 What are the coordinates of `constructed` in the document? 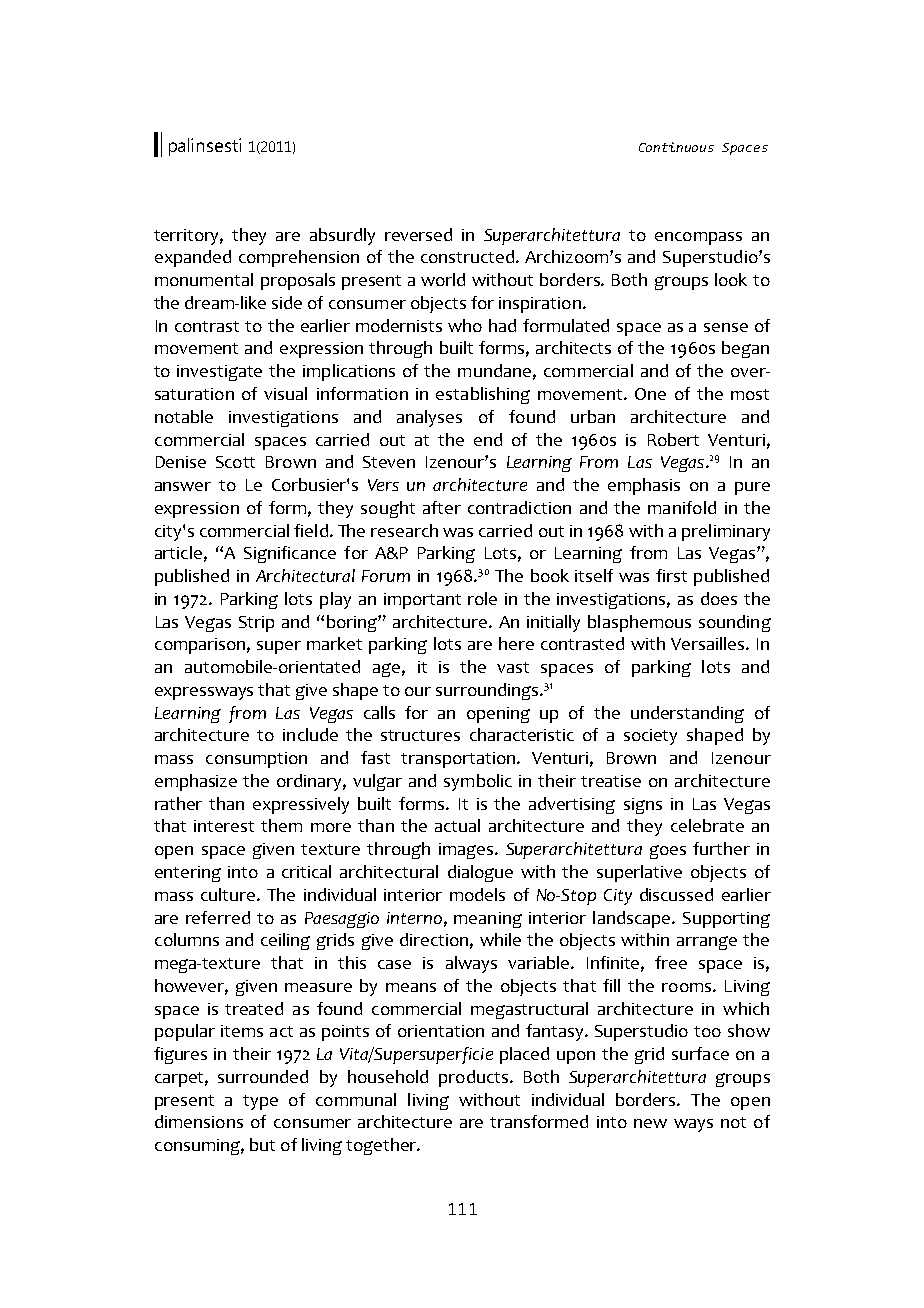 It's located at (467, 256).
